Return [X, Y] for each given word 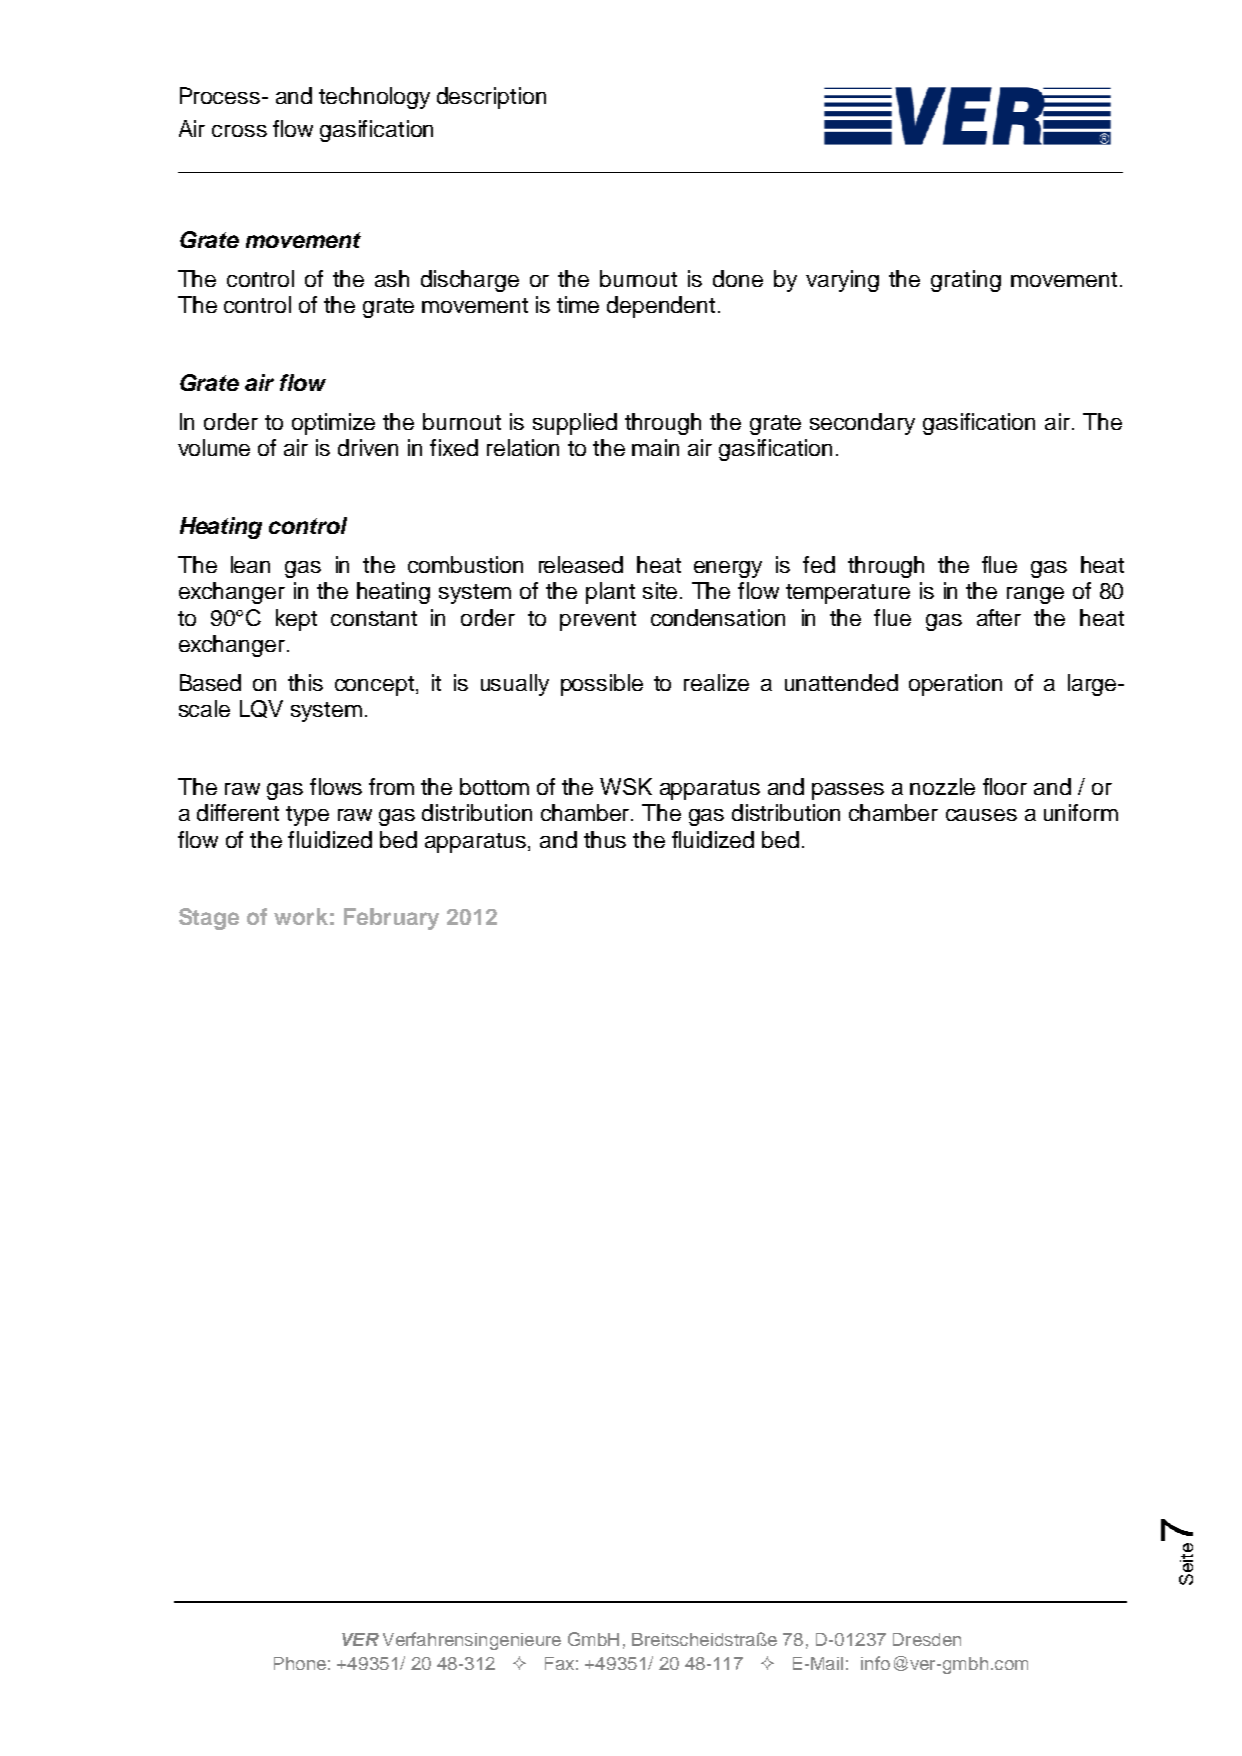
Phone [300, 1663]
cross [239, 131]
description [491, 98]
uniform [1081, 812]
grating [966, 281]
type [307, 816]
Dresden [927, 1639]
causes [981, 815]
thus [605, 839]
